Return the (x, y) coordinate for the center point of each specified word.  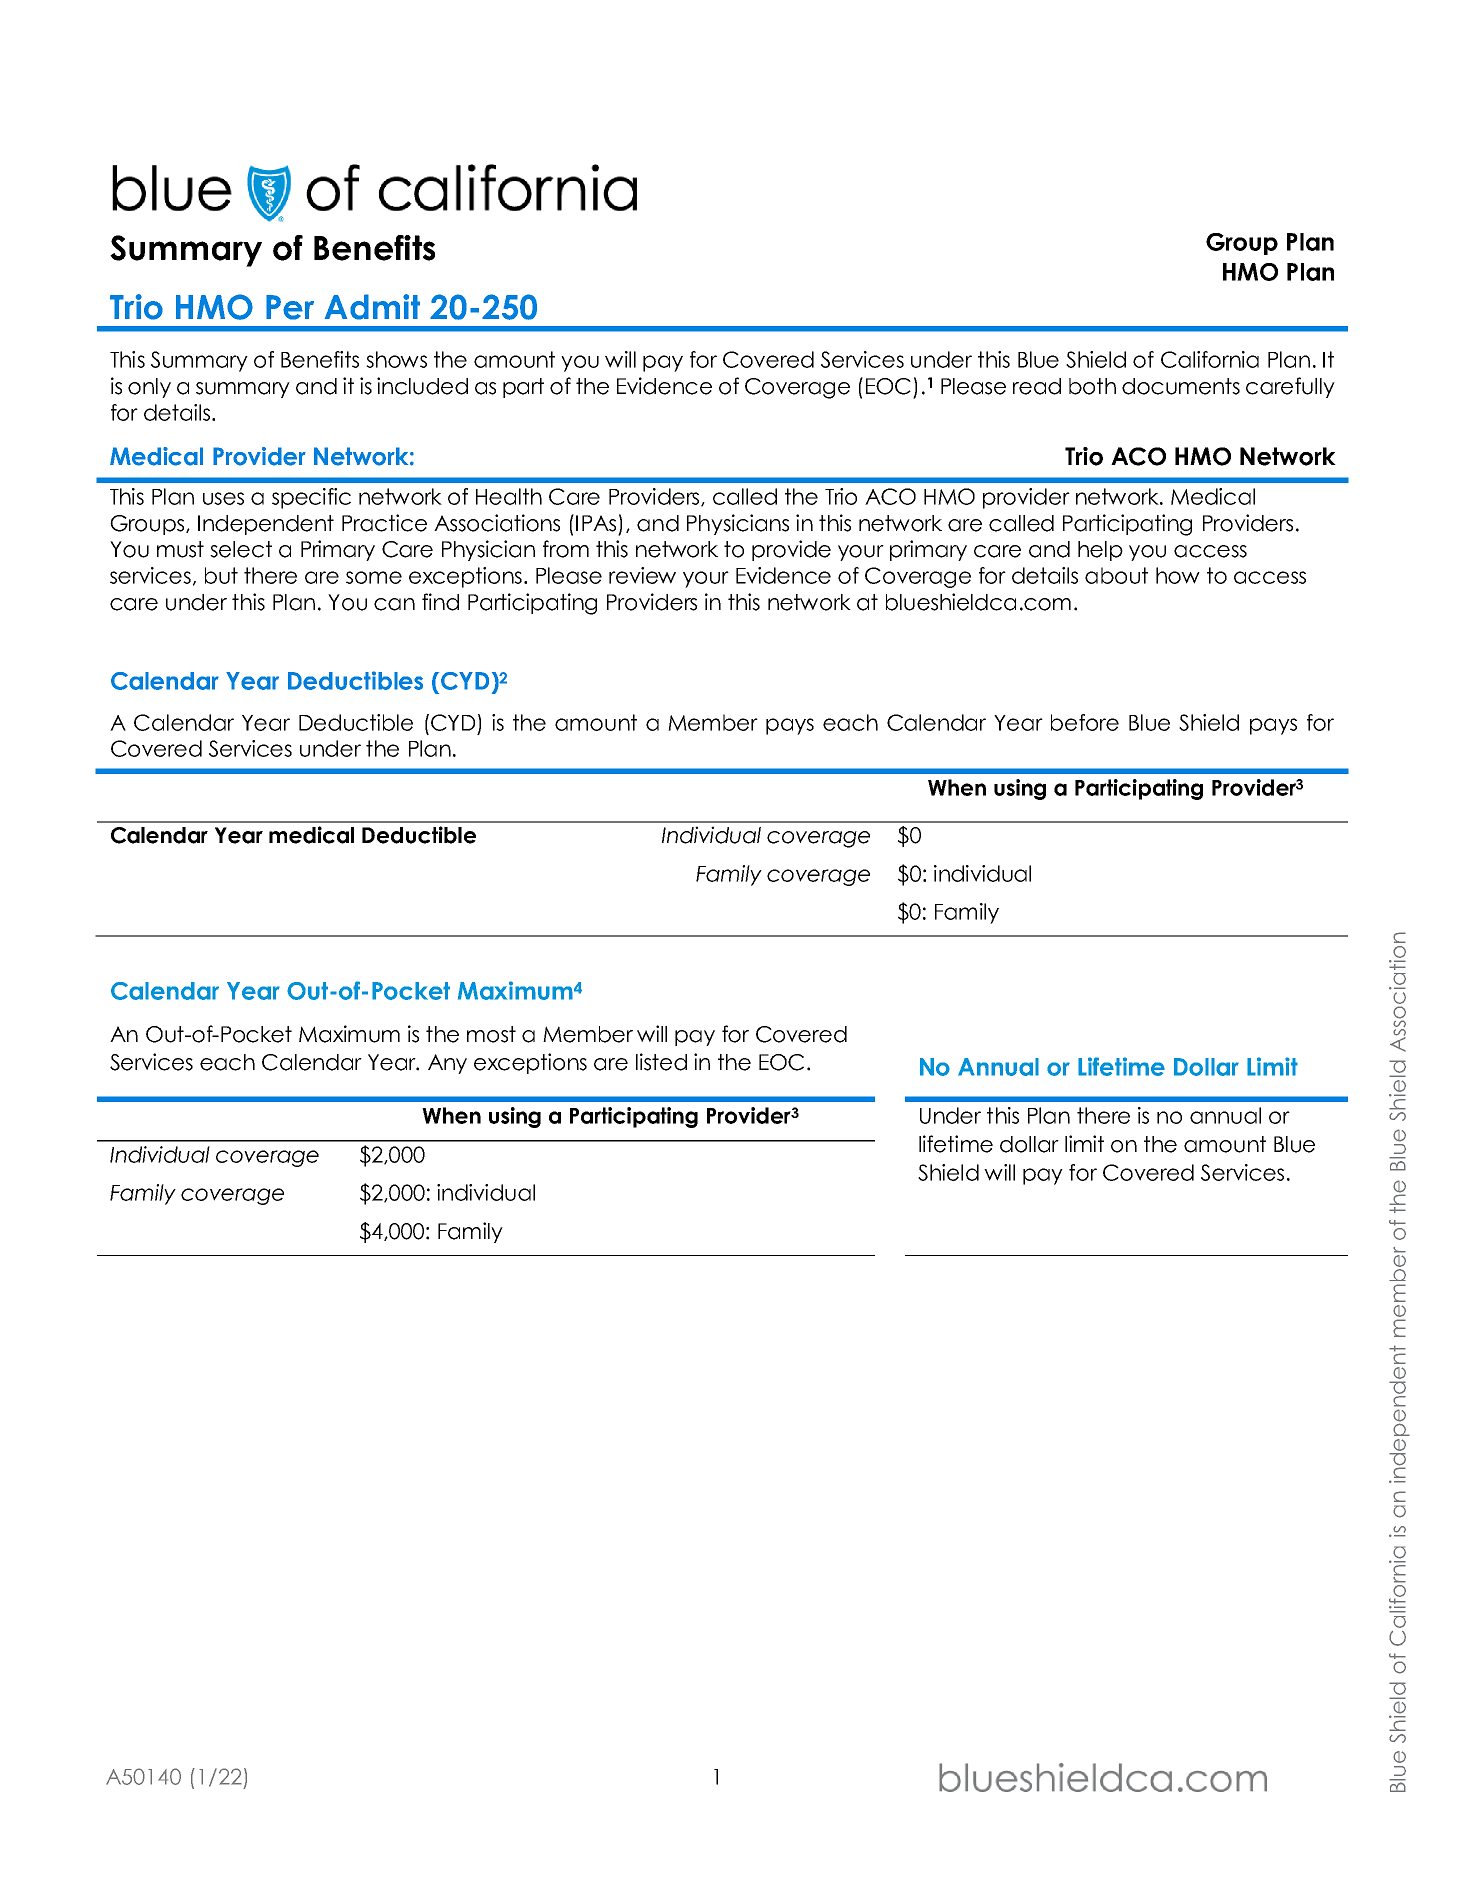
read (1037, 386)
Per (290, 307)
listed (661, 1062)
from (566, 549)
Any (447, 1064)
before (1085, 722)
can (394, 604)
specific (311, 498)
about (1116, 575)
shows (396, 359)
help (1100, 551)
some (374, 577)
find (440, 602)
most (491, 1034)
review (642, 575)
